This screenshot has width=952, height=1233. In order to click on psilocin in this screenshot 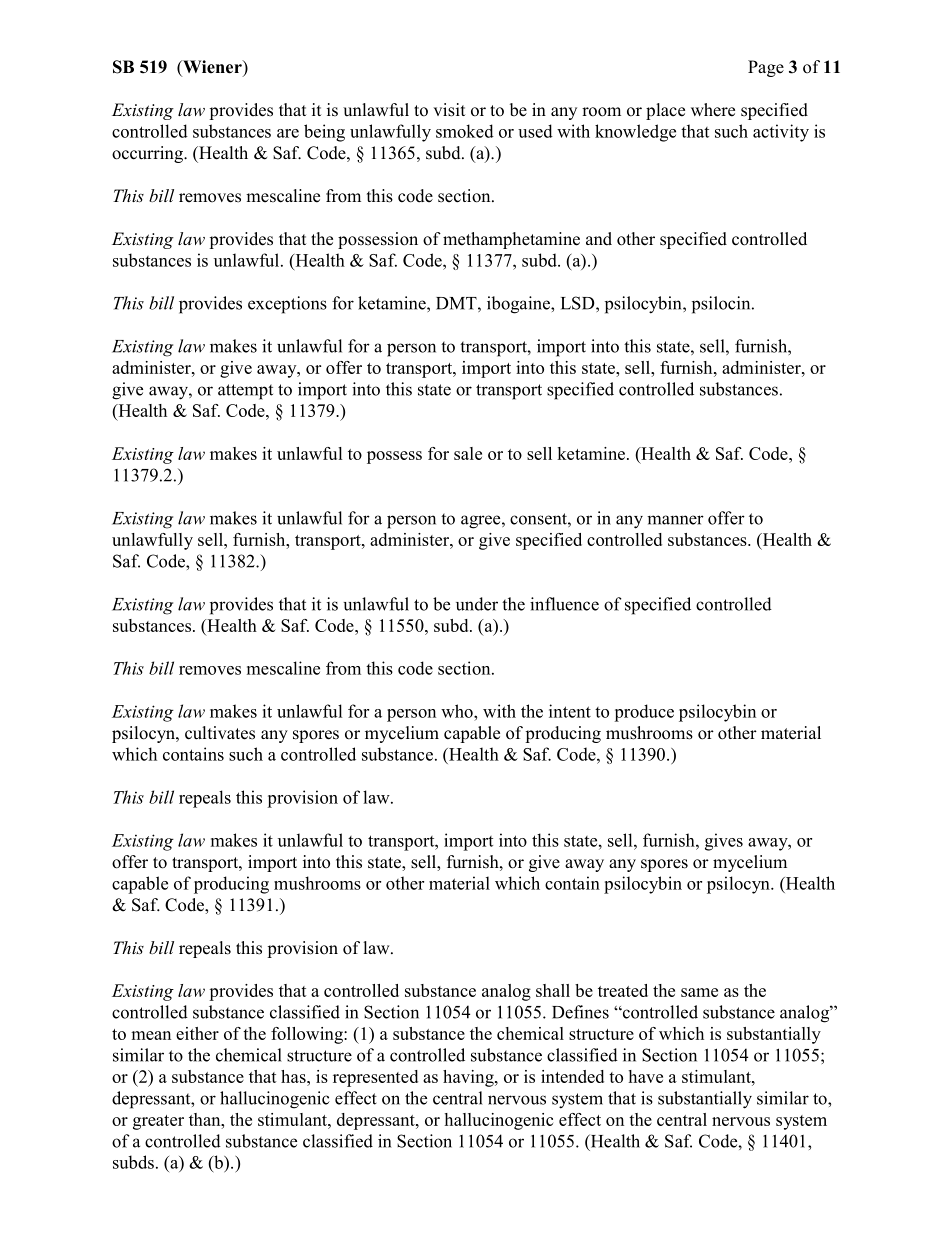, I will do `click(722, 305)`.
